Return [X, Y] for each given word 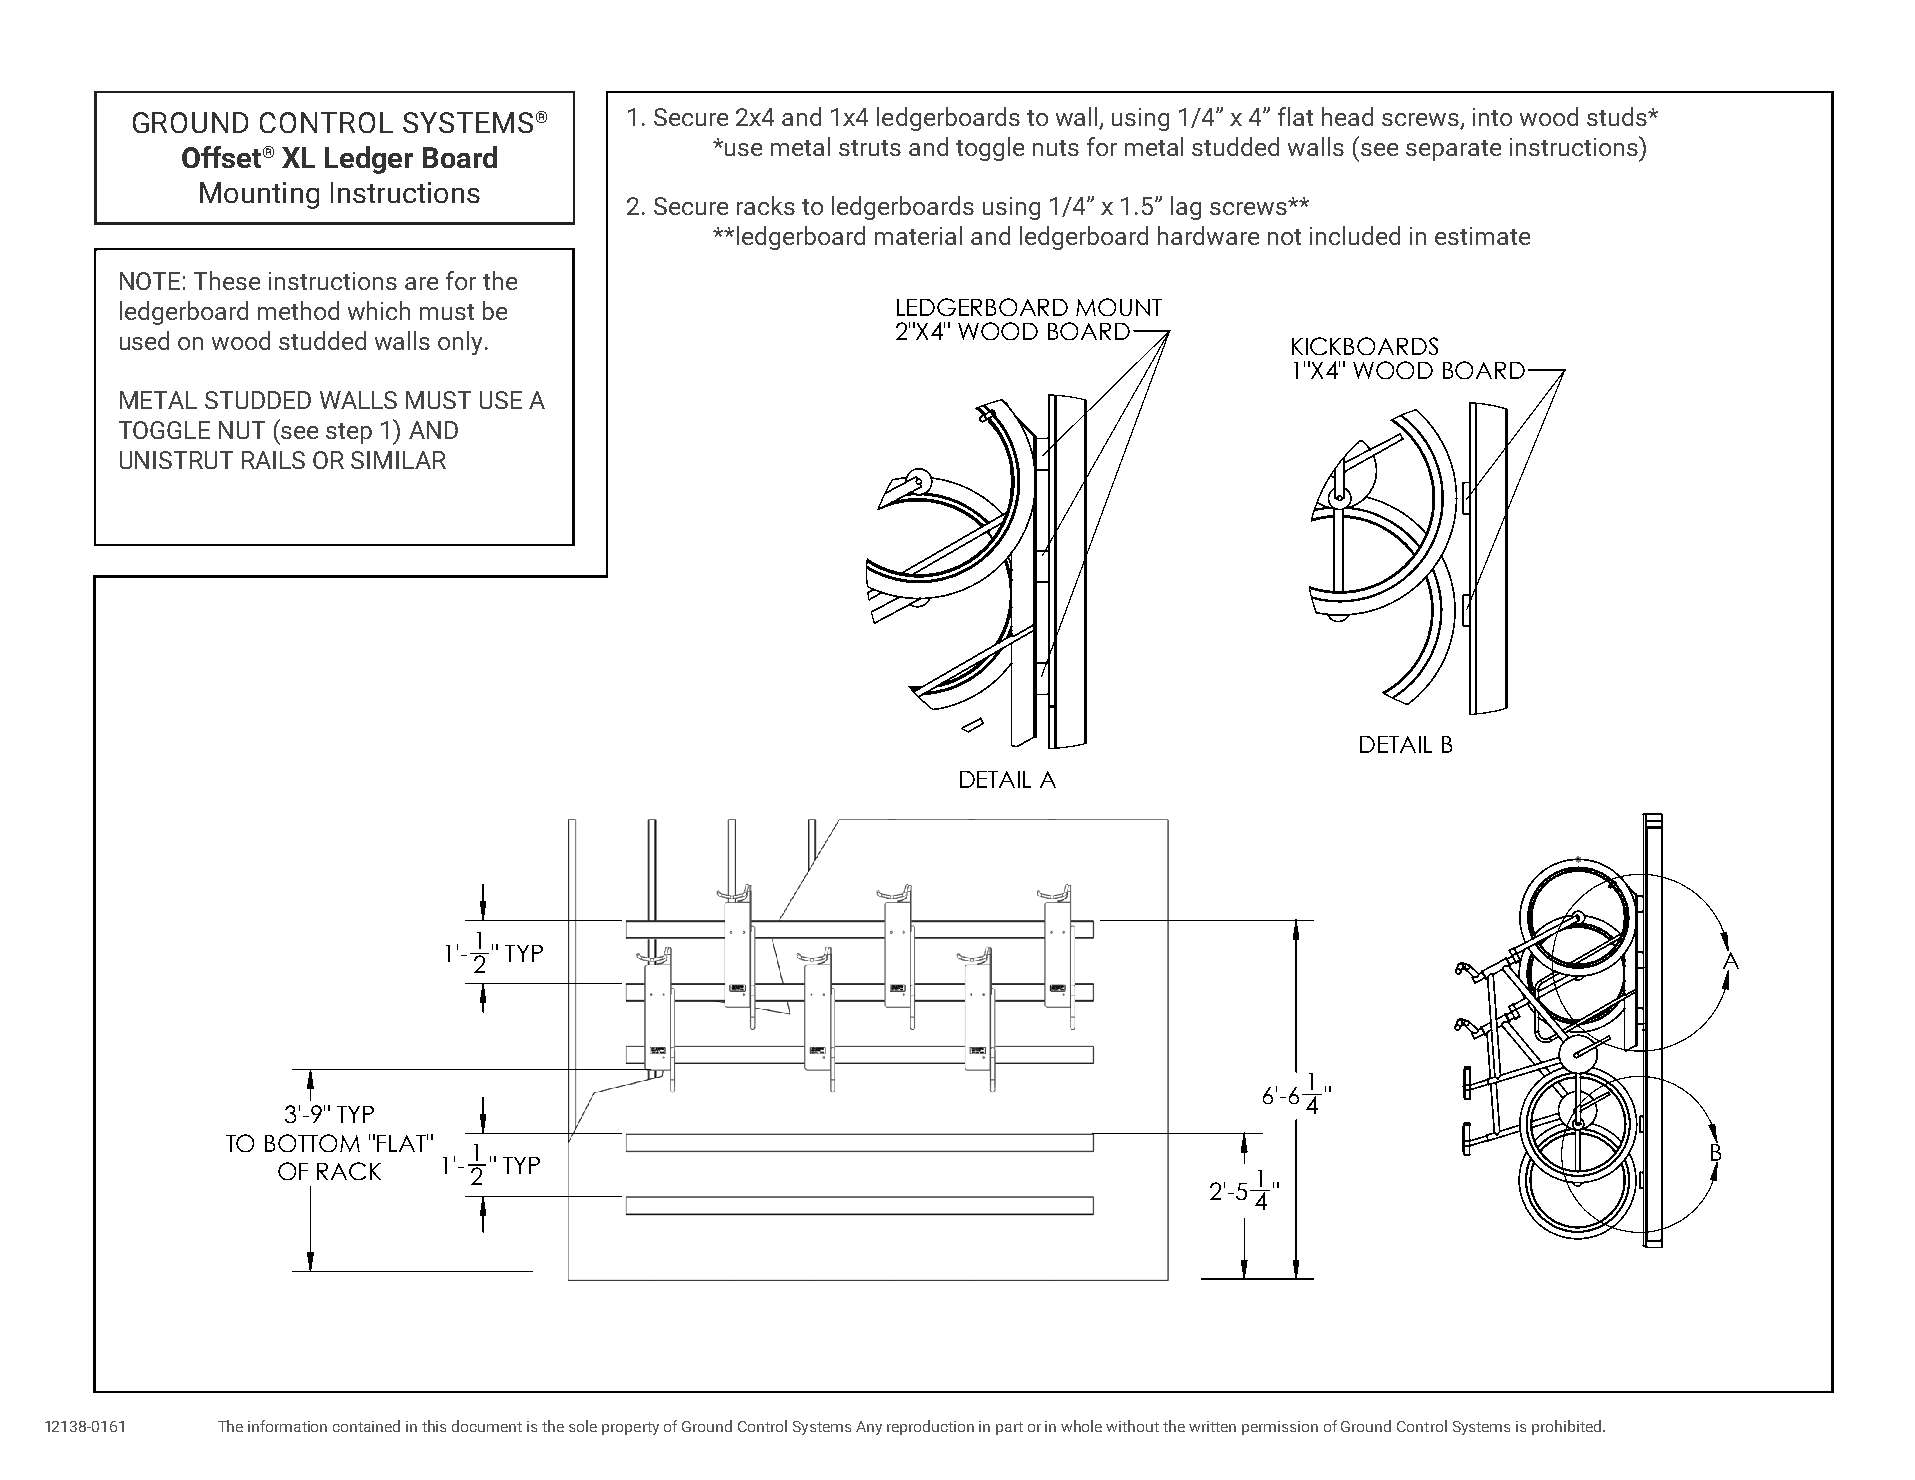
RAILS [273, 460]
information [287, 1426]
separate [1453, 150]
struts [870, 148]
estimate [1482, 236]
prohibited [1566, 1427]
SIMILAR [398, 460]
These [227, 280]
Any [869, 1428]
